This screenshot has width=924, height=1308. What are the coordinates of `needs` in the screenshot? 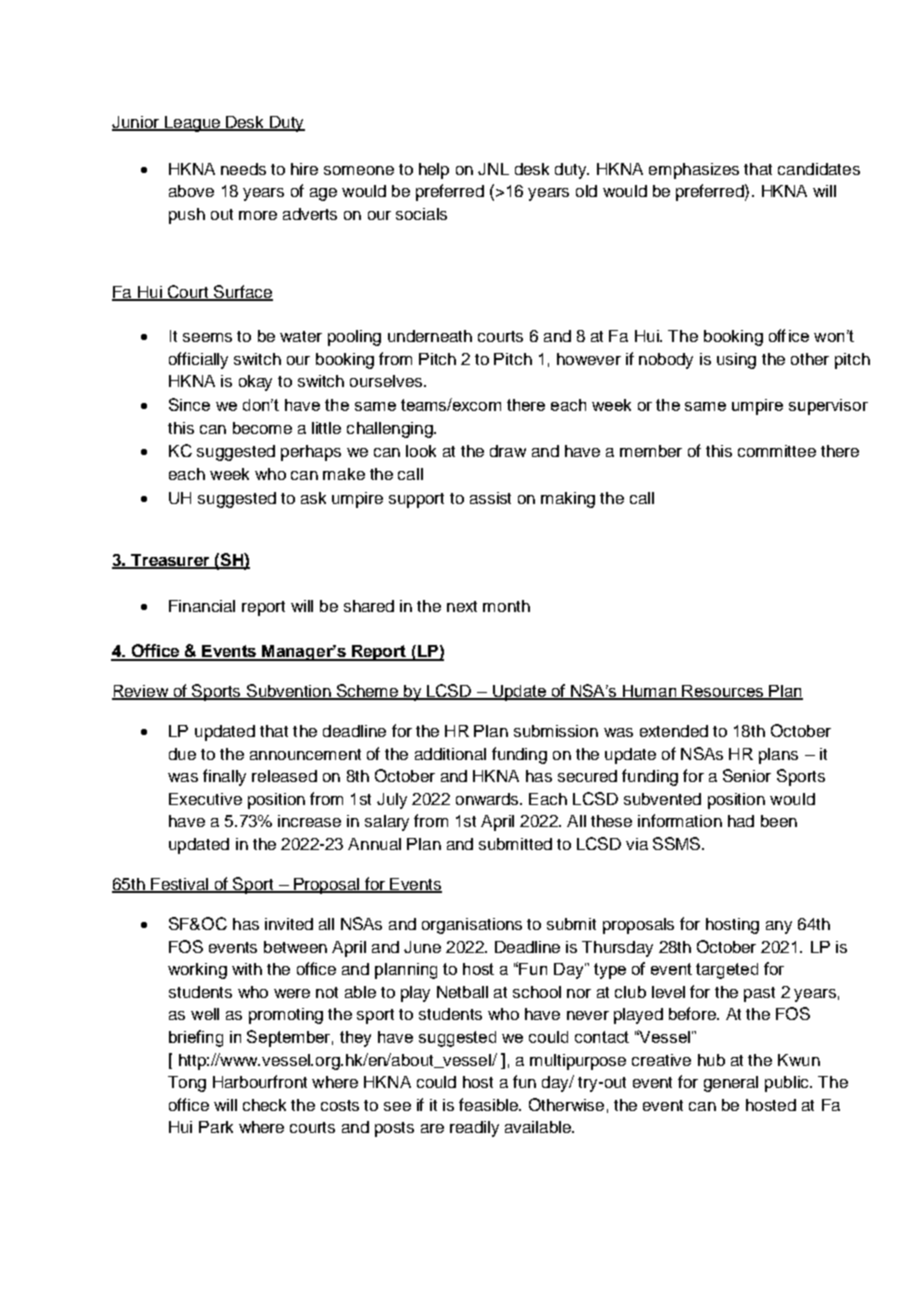 It's located at (243, 169).
